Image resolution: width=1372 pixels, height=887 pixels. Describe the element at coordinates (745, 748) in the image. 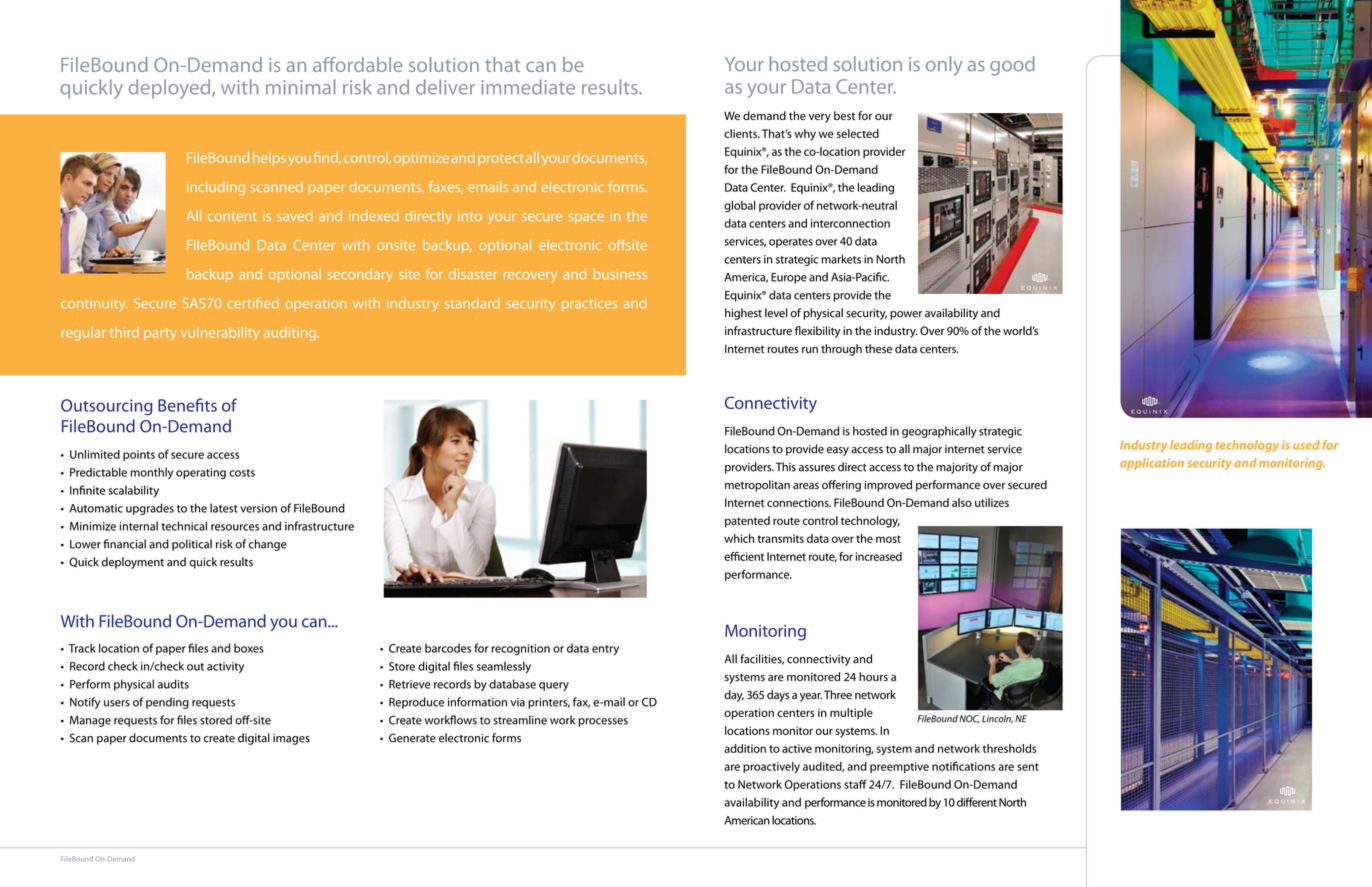

I see `addition` at that location.
